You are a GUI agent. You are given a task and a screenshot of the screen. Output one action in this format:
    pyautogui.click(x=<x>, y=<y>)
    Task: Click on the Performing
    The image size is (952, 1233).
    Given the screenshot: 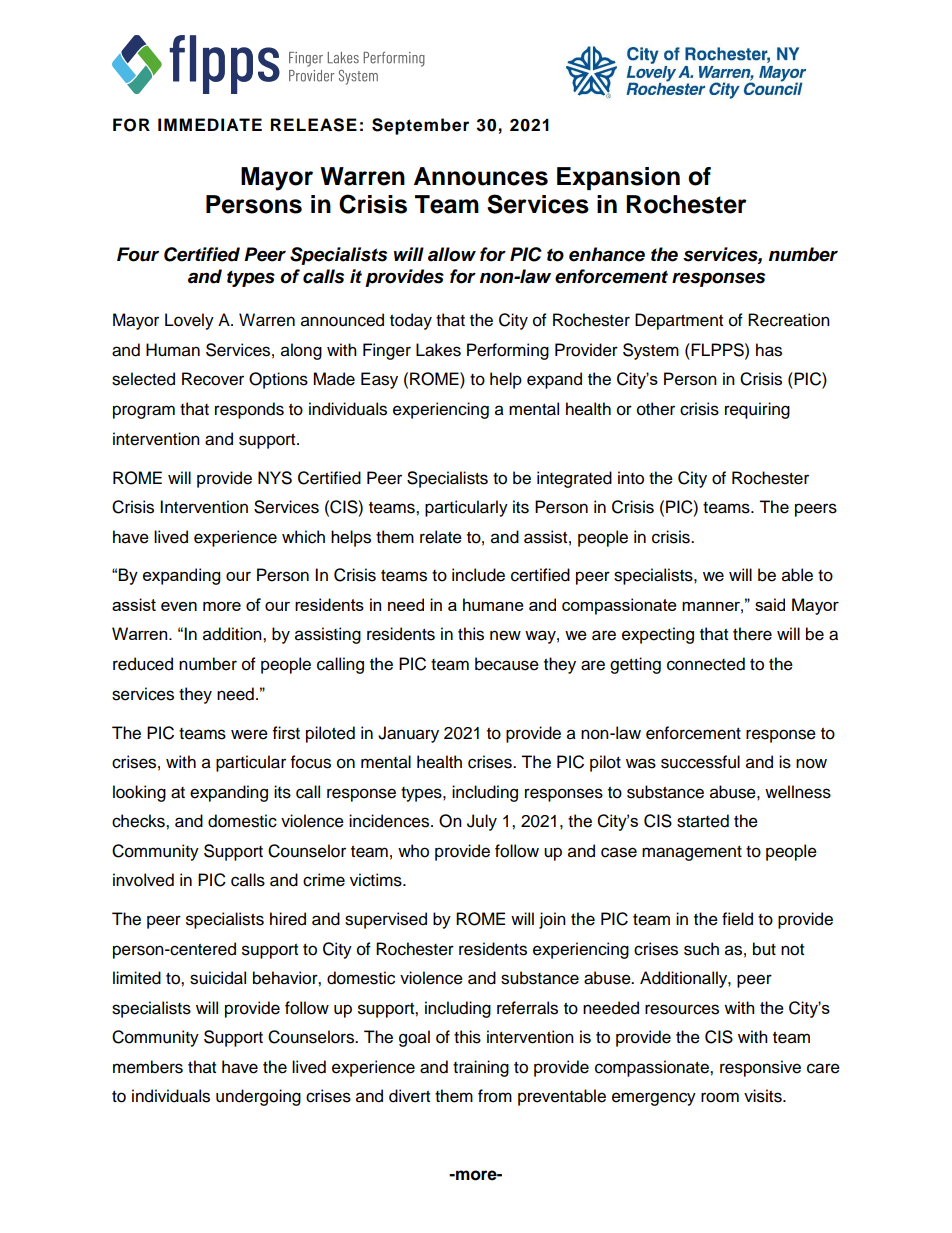 What is the action you would take?
    pyautogui.click(x=508, y=351)
